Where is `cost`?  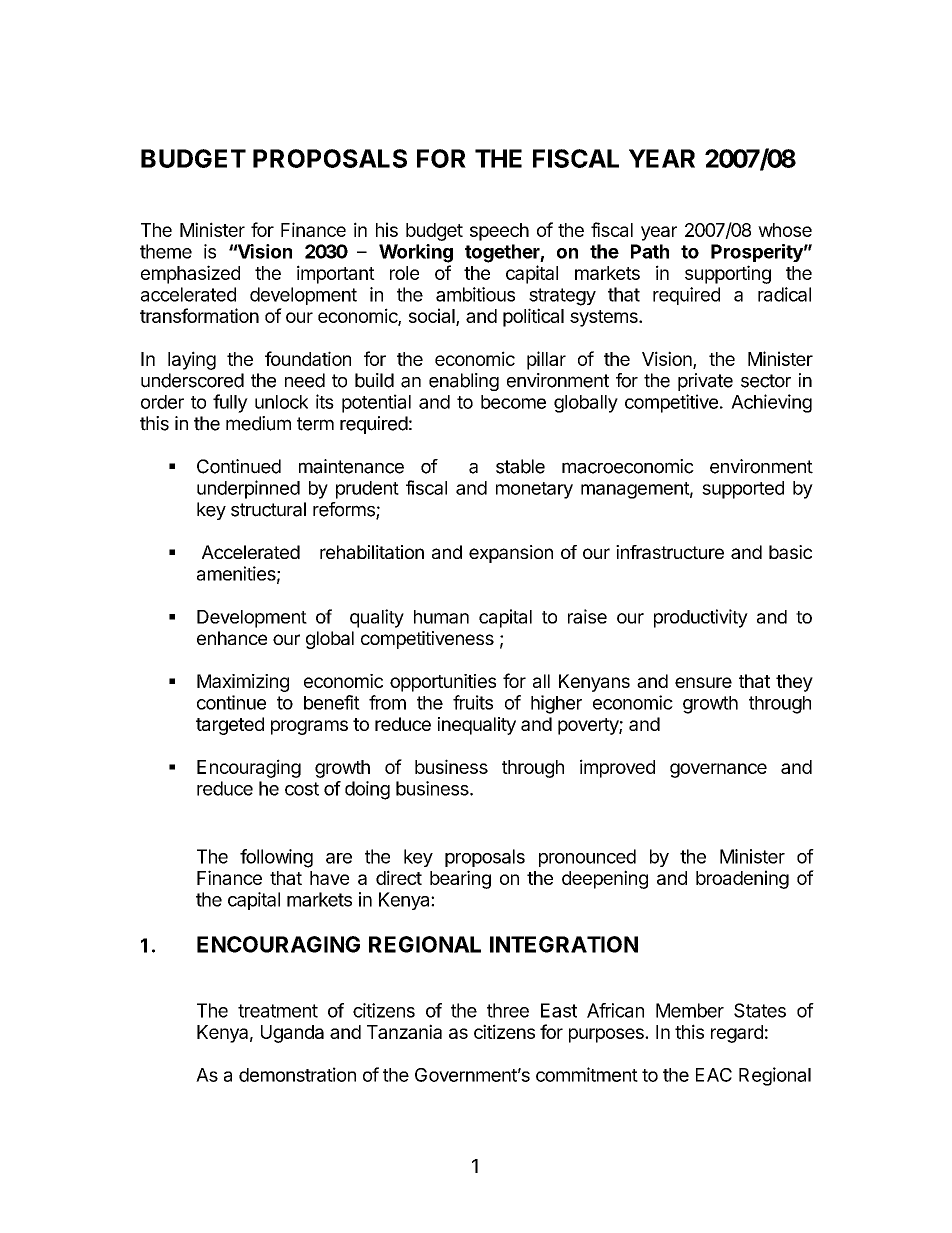 cost is located at coordinates (302, 789).
